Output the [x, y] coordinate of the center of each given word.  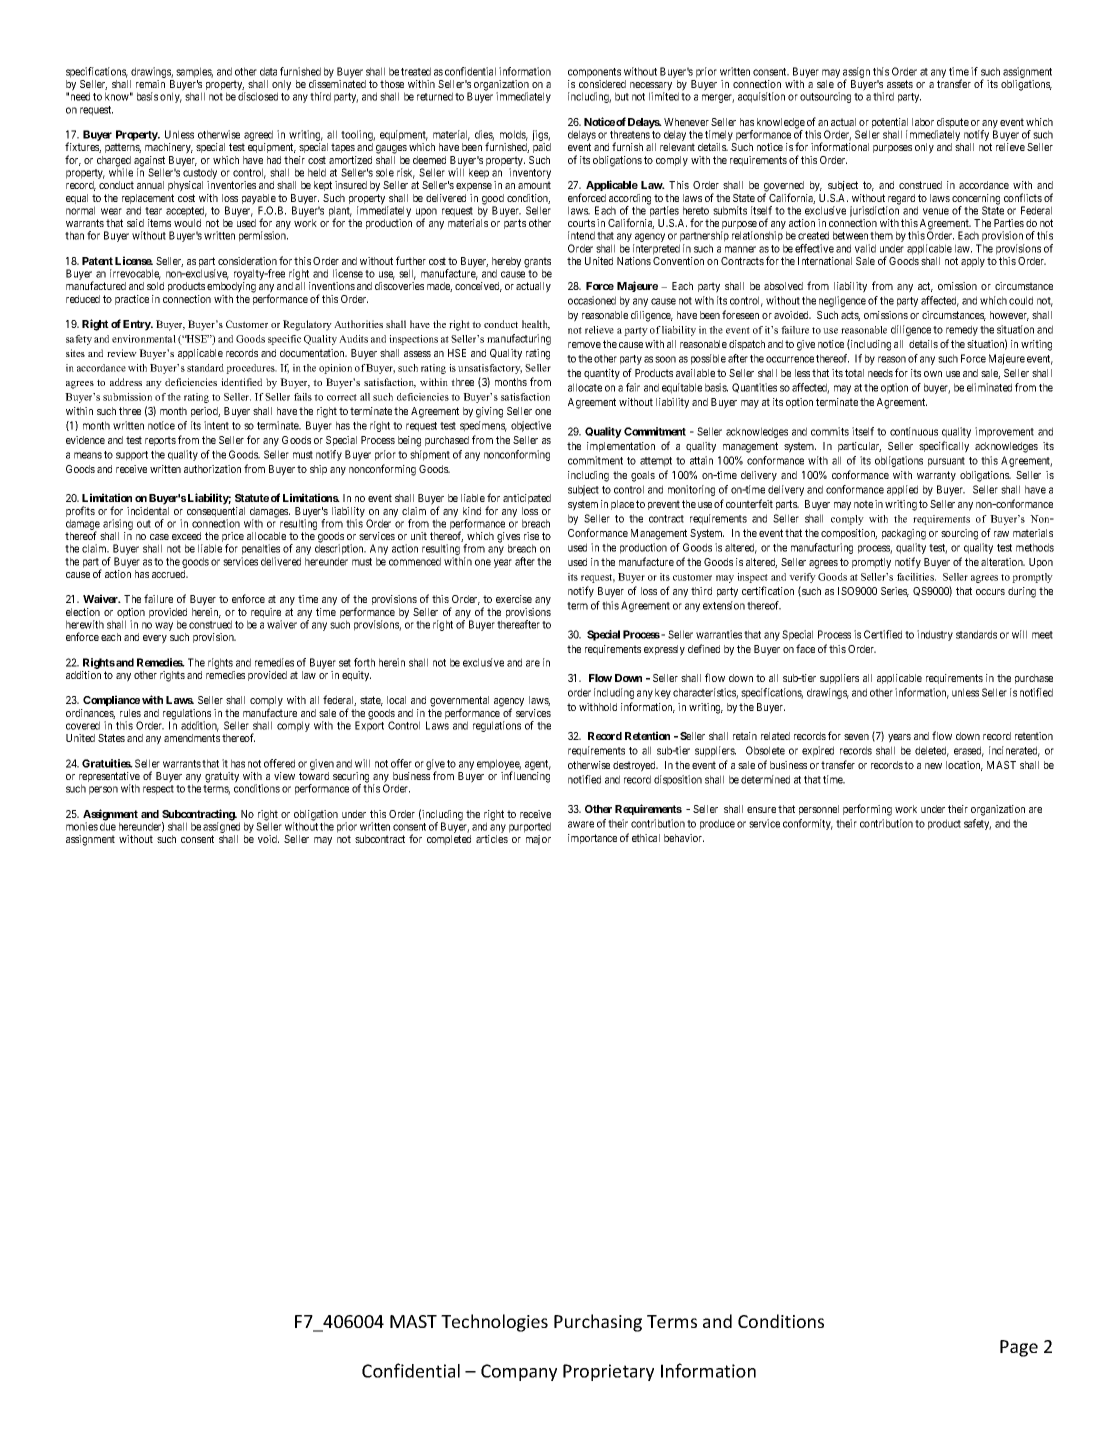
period [205, 412]
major [538, 840]
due [108, 826]
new [933, 766]
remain [150, 84]
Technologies [494, 1323]
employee [499, 765]
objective [531, 426]
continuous [914, 431]
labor [923, 122]
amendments [192, 738]
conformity [808, 824]
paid [542, 148]
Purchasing [598, 1323]
